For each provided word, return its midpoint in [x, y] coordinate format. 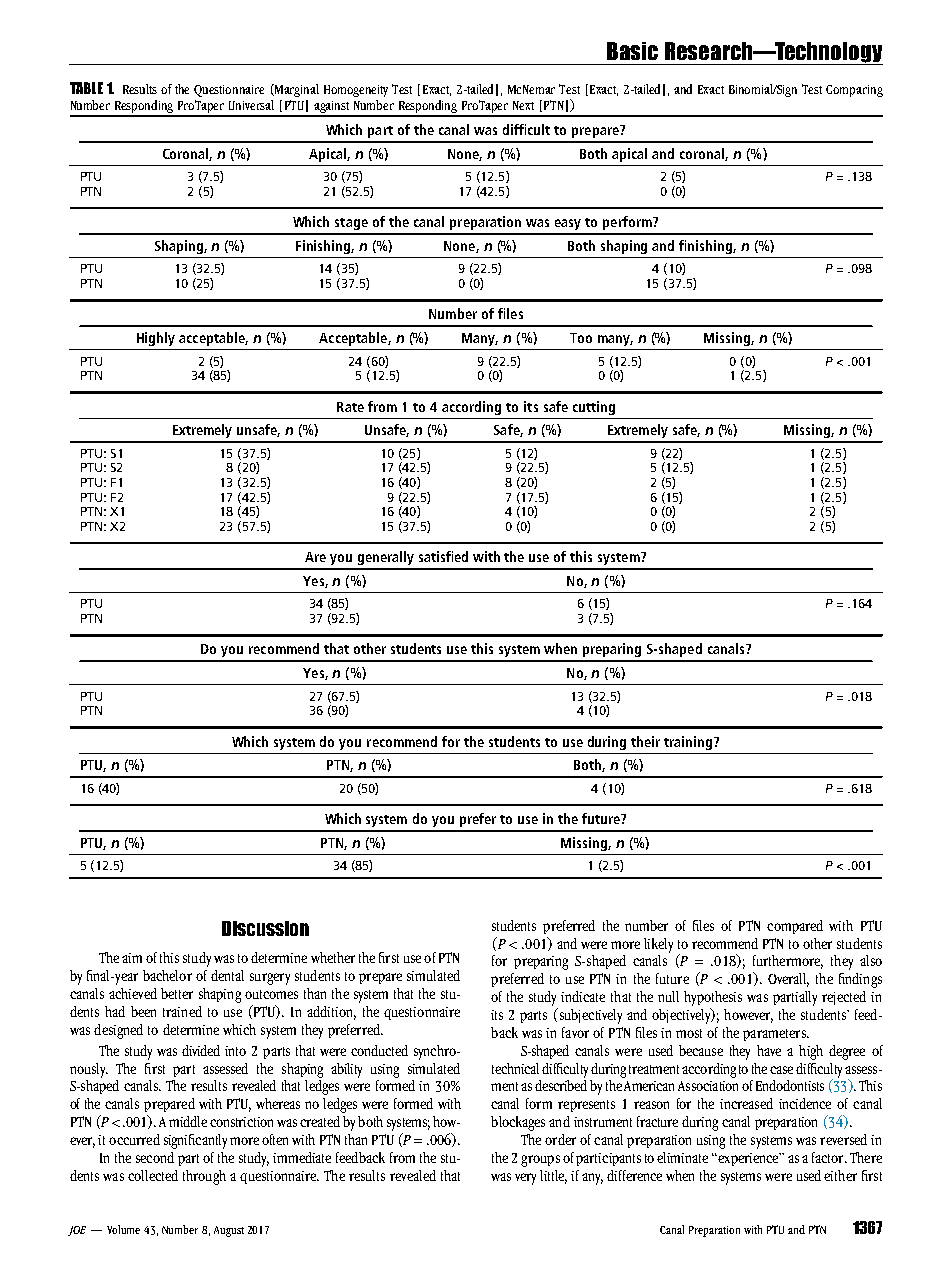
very [525, 1179]
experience [748, 1159]
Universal [251, 105]
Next [523, 105]
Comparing [854, 91]
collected [153, 1175]
